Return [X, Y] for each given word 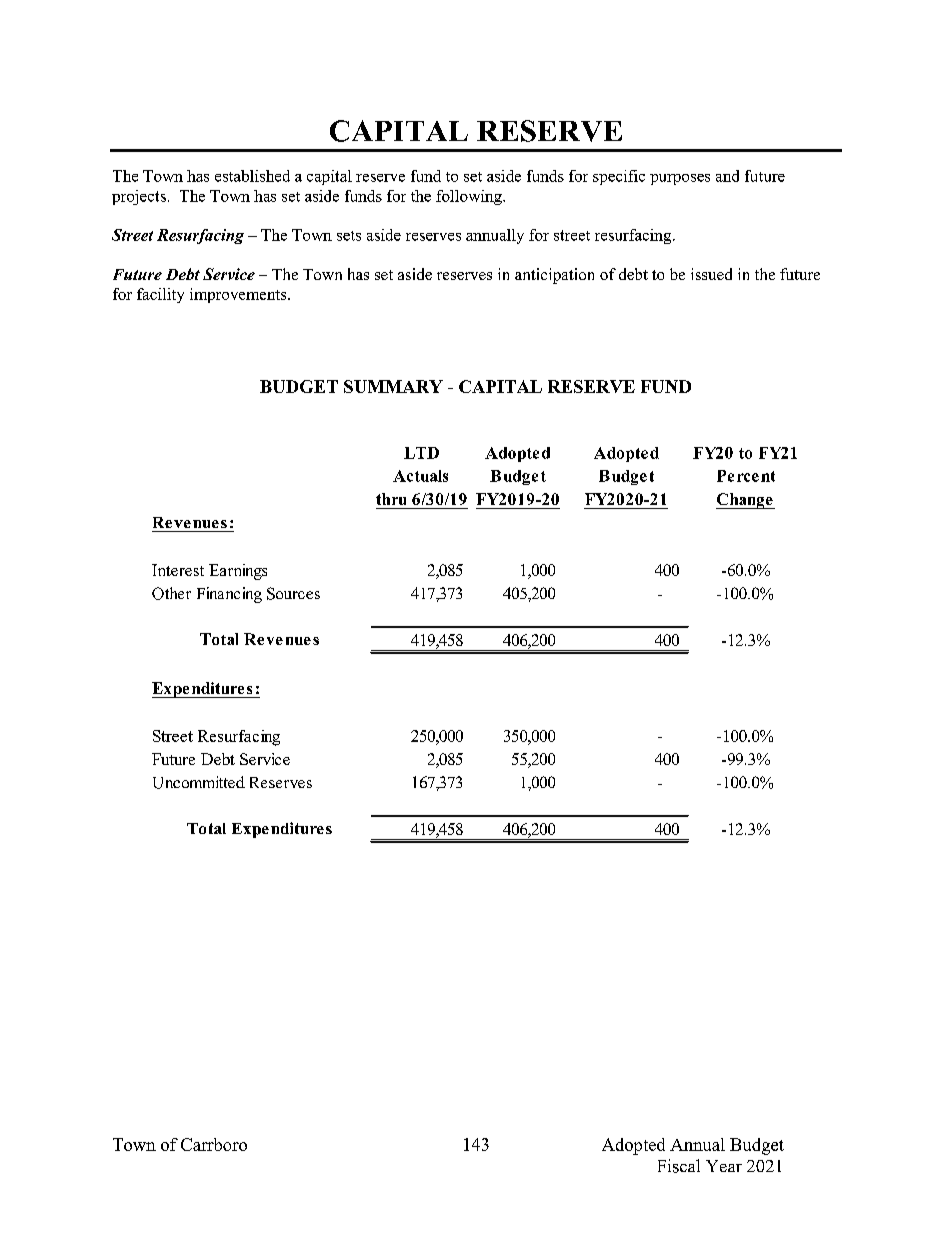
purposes [680, 179]
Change [745, 501]
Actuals [420, 476]
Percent [746, 476]
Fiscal [679, 1166]
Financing [229, 595]
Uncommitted [199, 782]
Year [724, 1166]
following [470, 197]
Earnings [238, 572]
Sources [293, 593]
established [252, 176]
